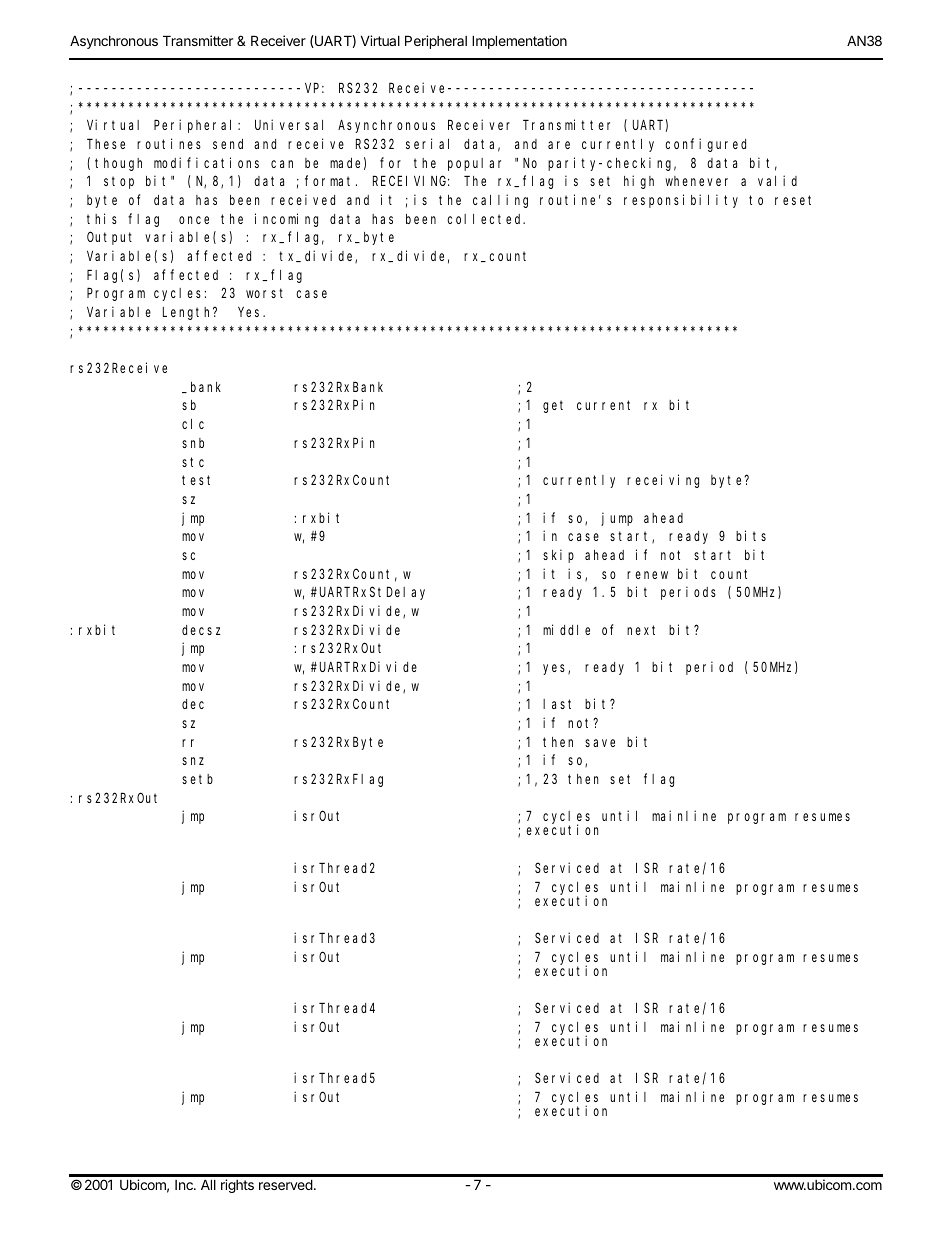  What do you see at coordinates (519, 42) in the screenshot?
I see `Implementation` at bounding box center [519, 42].
